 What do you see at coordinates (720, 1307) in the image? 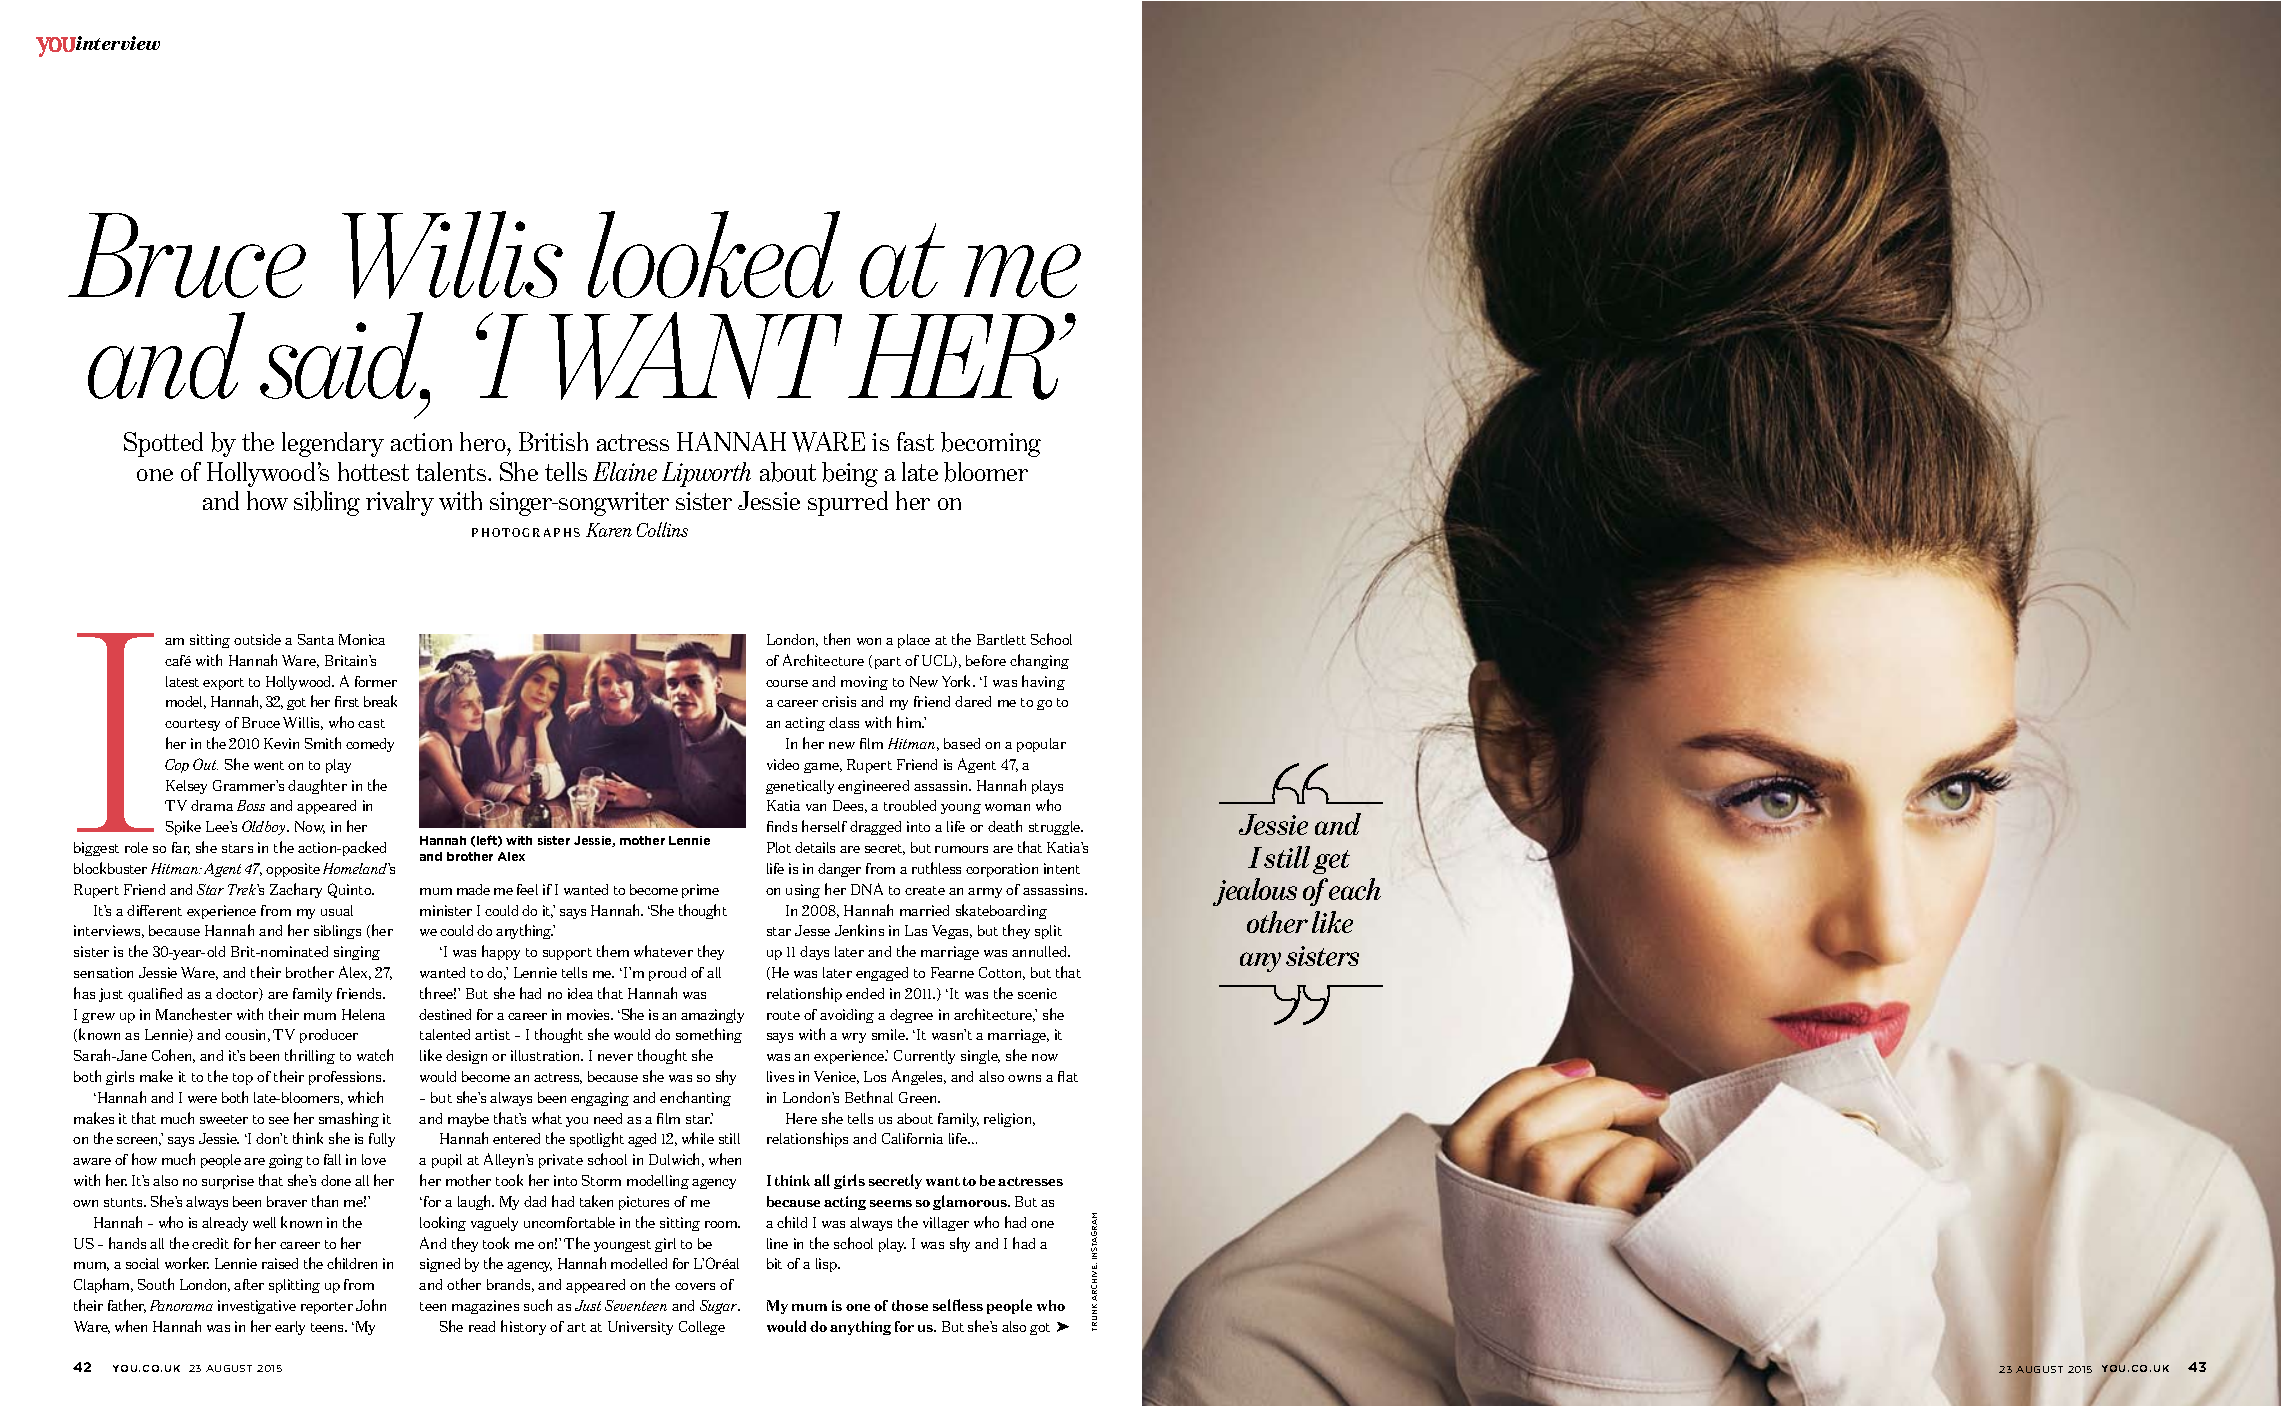
I see `Sugar` at bounding box center [720, 1307].
